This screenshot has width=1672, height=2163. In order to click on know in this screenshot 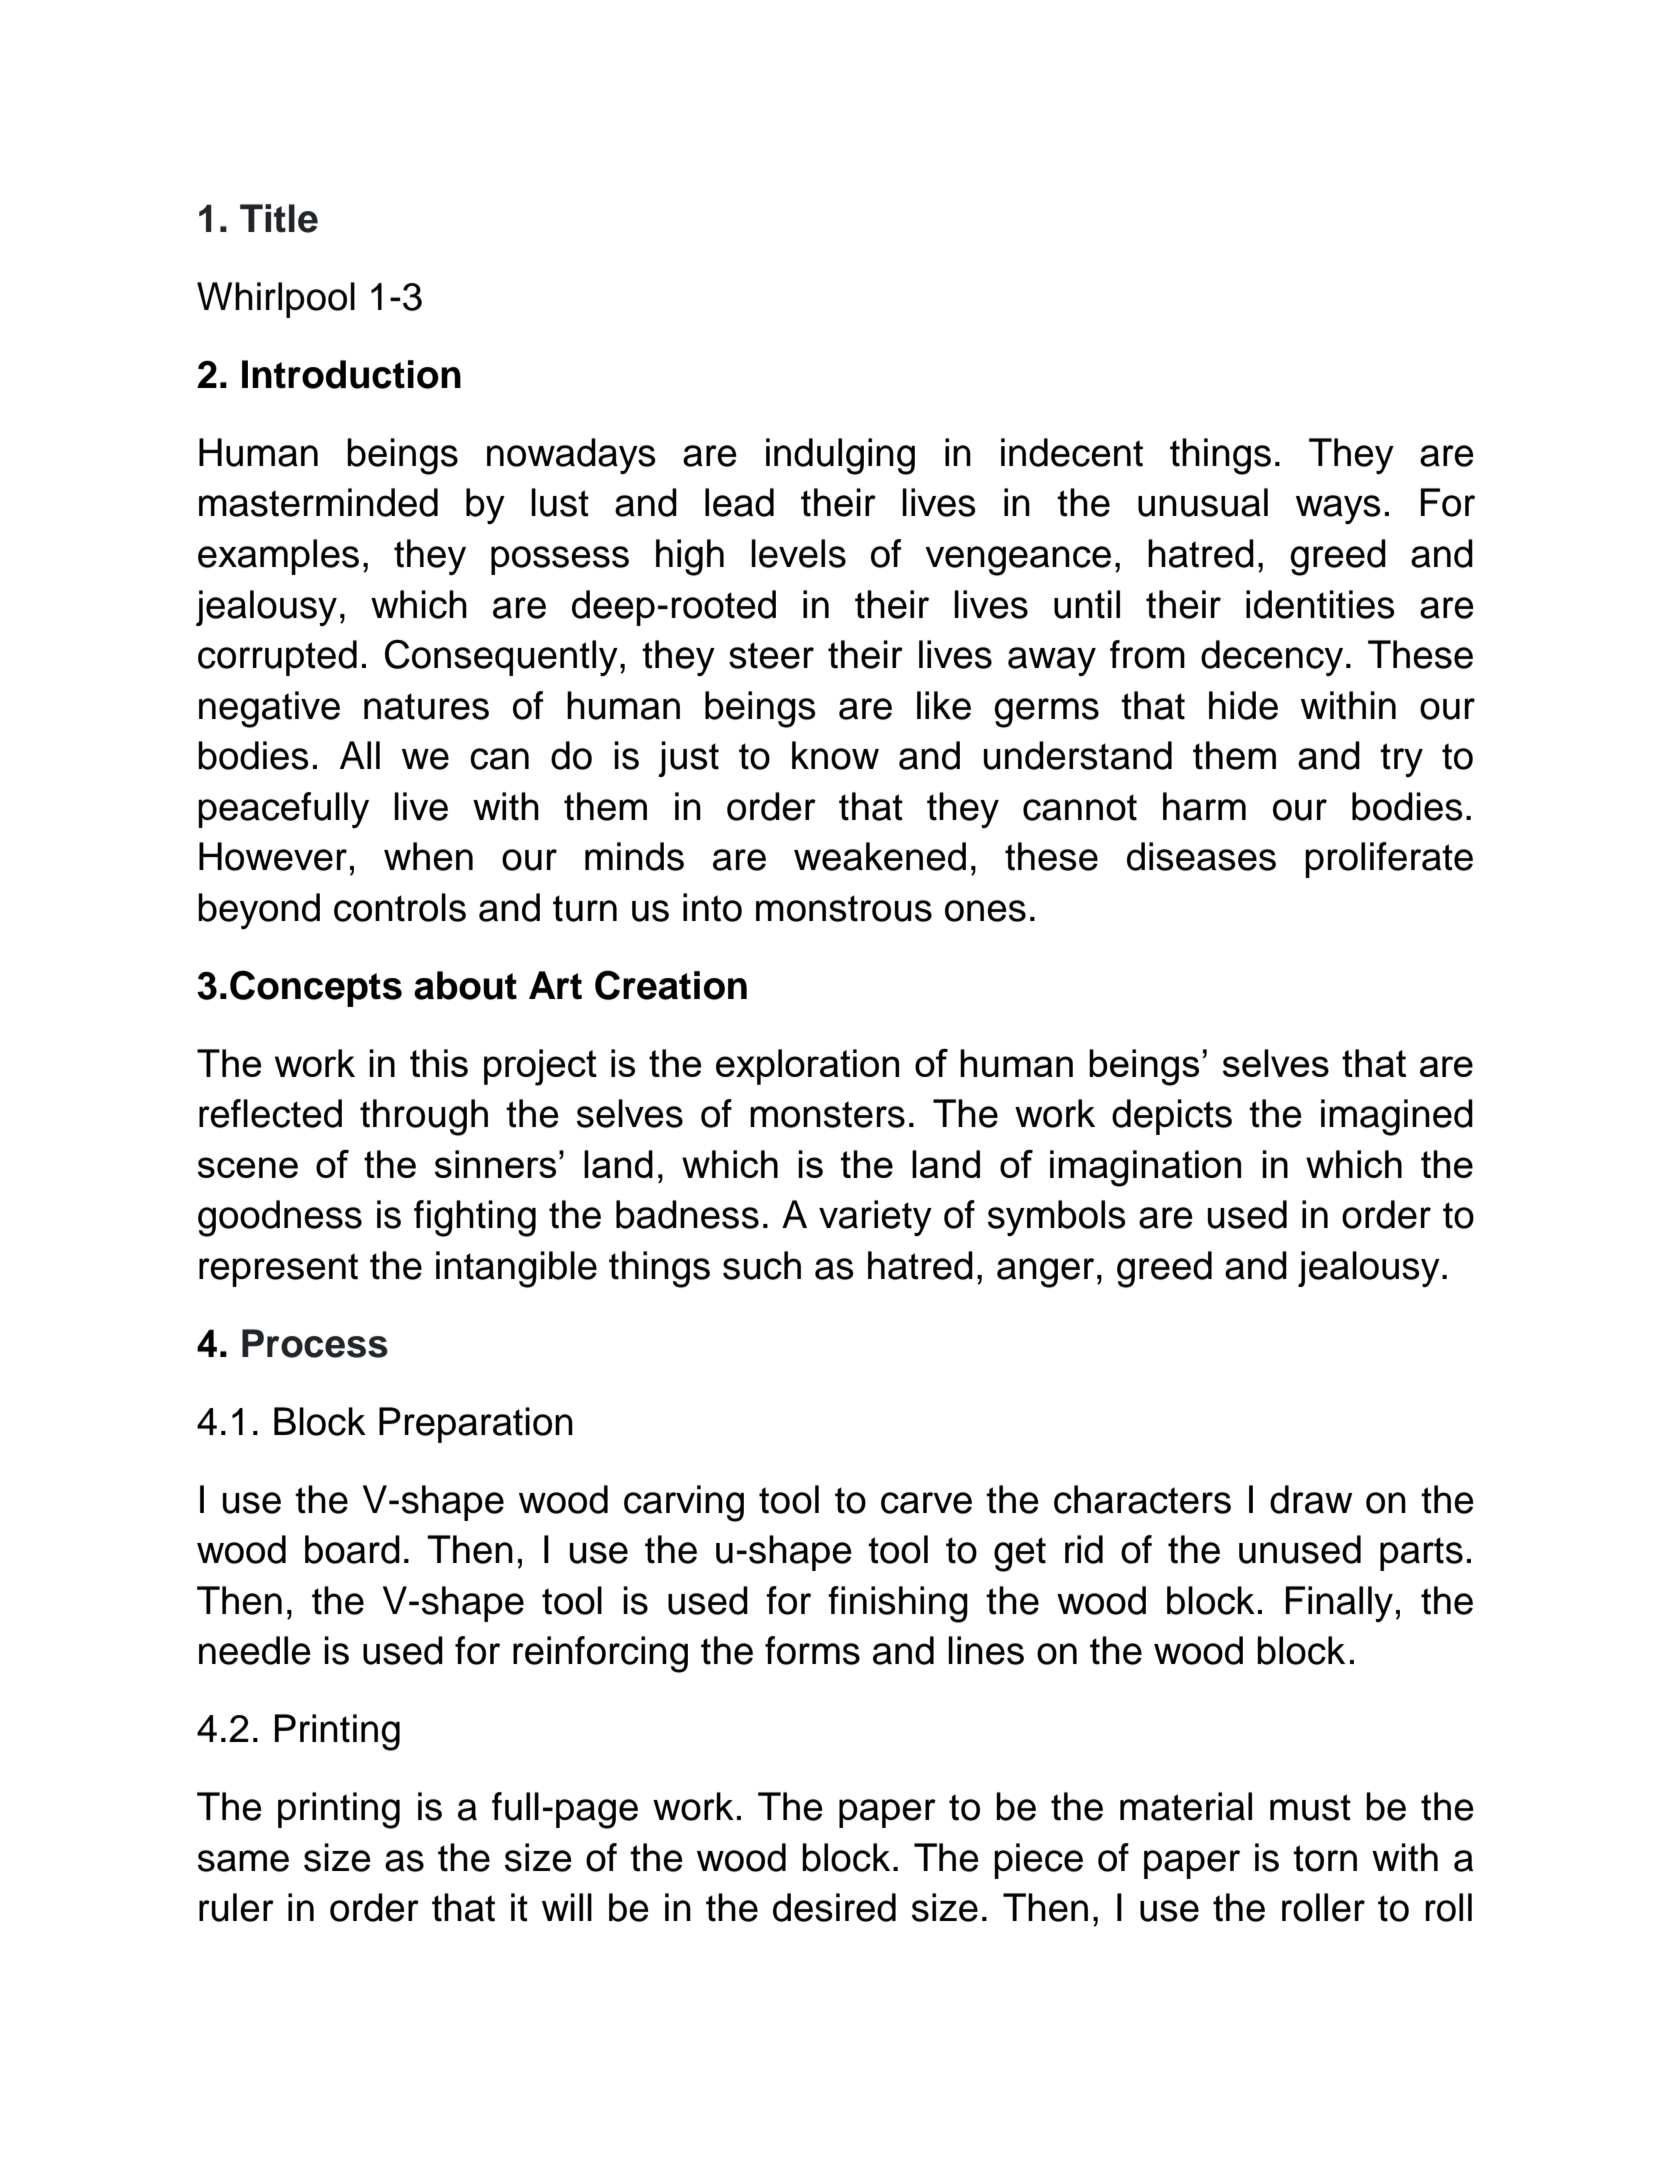, I will do `click(835, 755)`.
